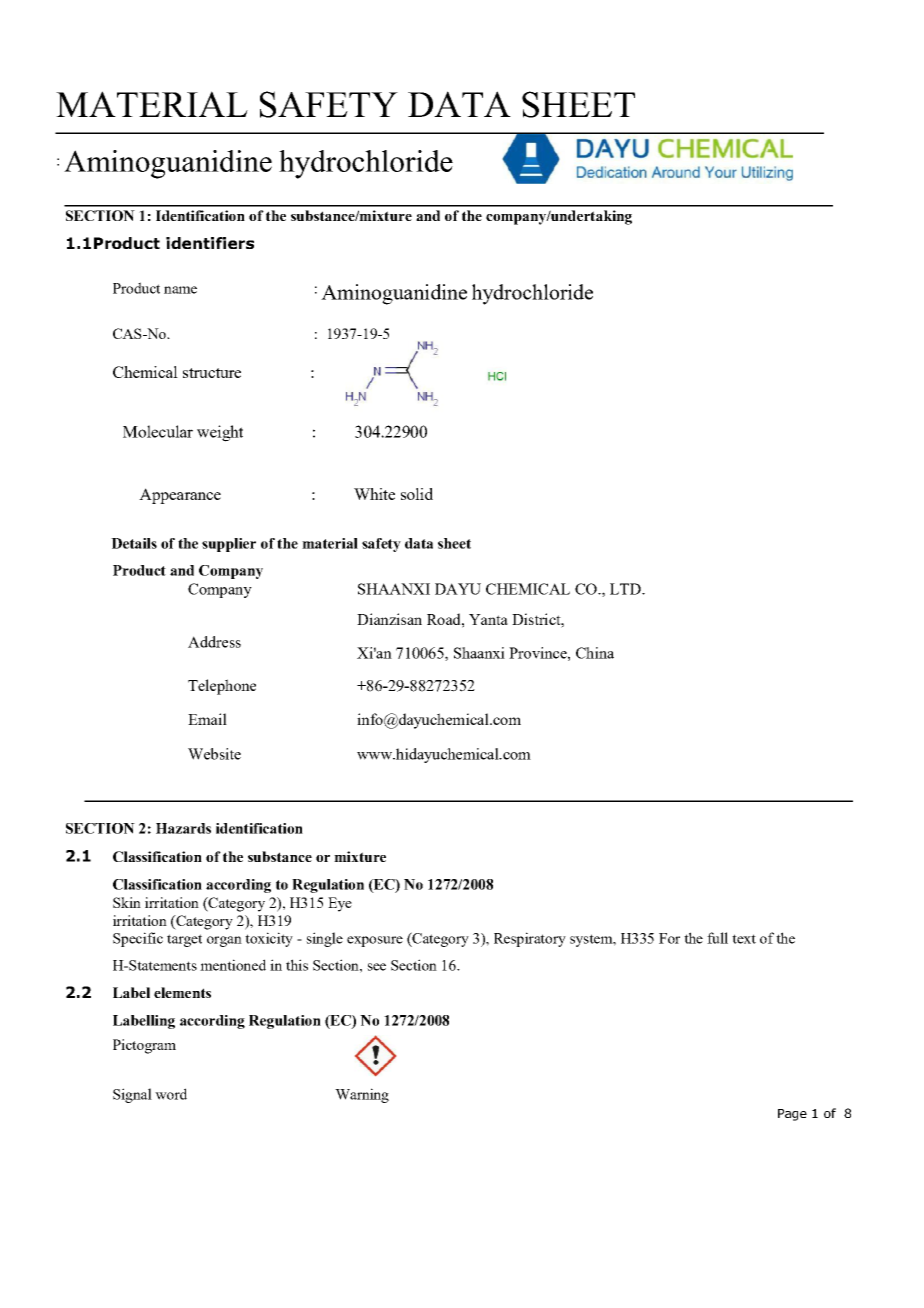 This screenshot has height=1308, width=924. I want to click on Warning, so click(362, 1095).
